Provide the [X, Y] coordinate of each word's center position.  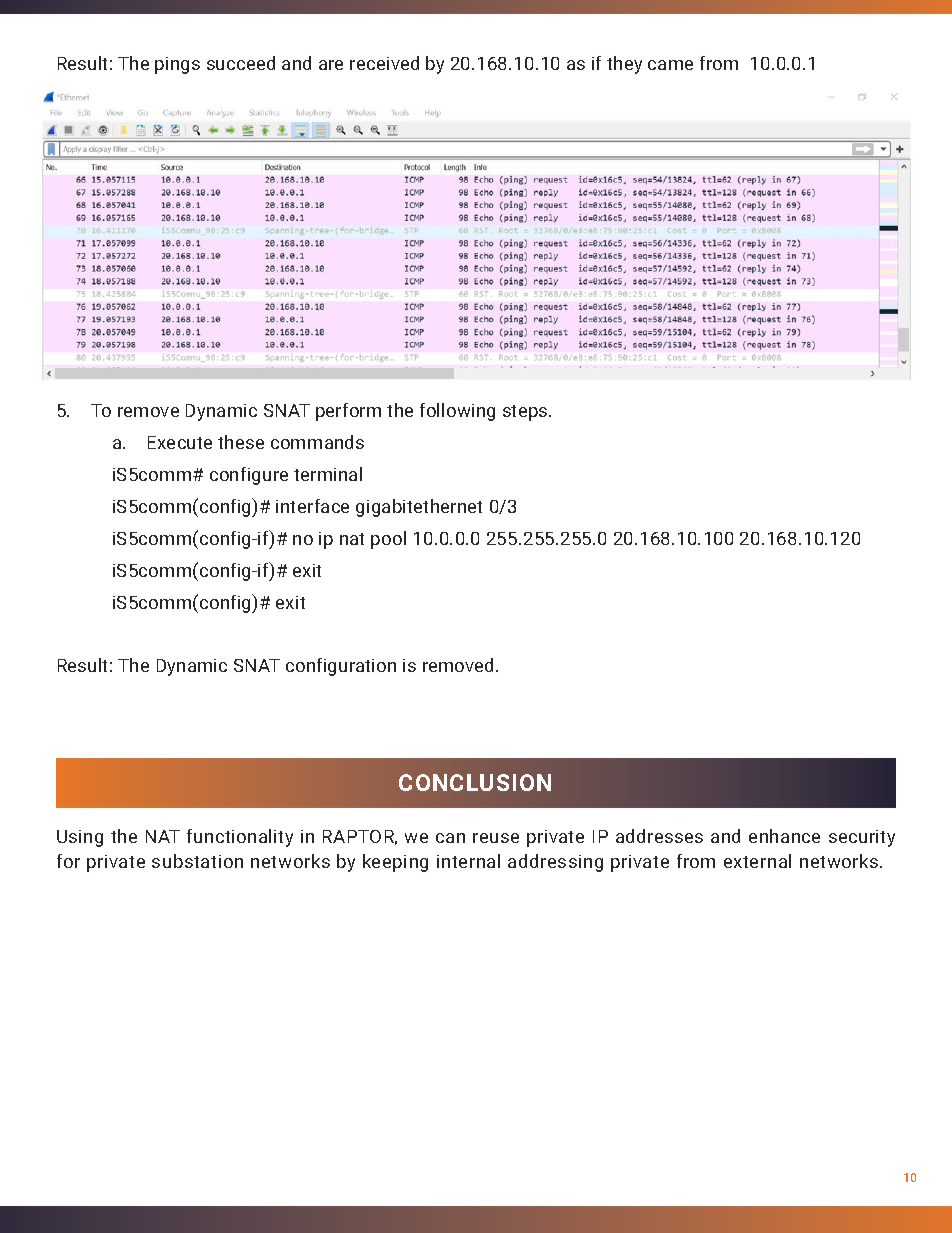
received [384, 63]
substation [197, 861]
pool [388, 540]
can [450, 838]
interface [312, 506]
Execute [180, 442]
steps [526, 413]
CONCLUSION [475, 782]
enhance [784, 836]
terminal [328, 474]
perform [348, 412]
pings [177, 65]
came [670, 65]
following [457, 412]
